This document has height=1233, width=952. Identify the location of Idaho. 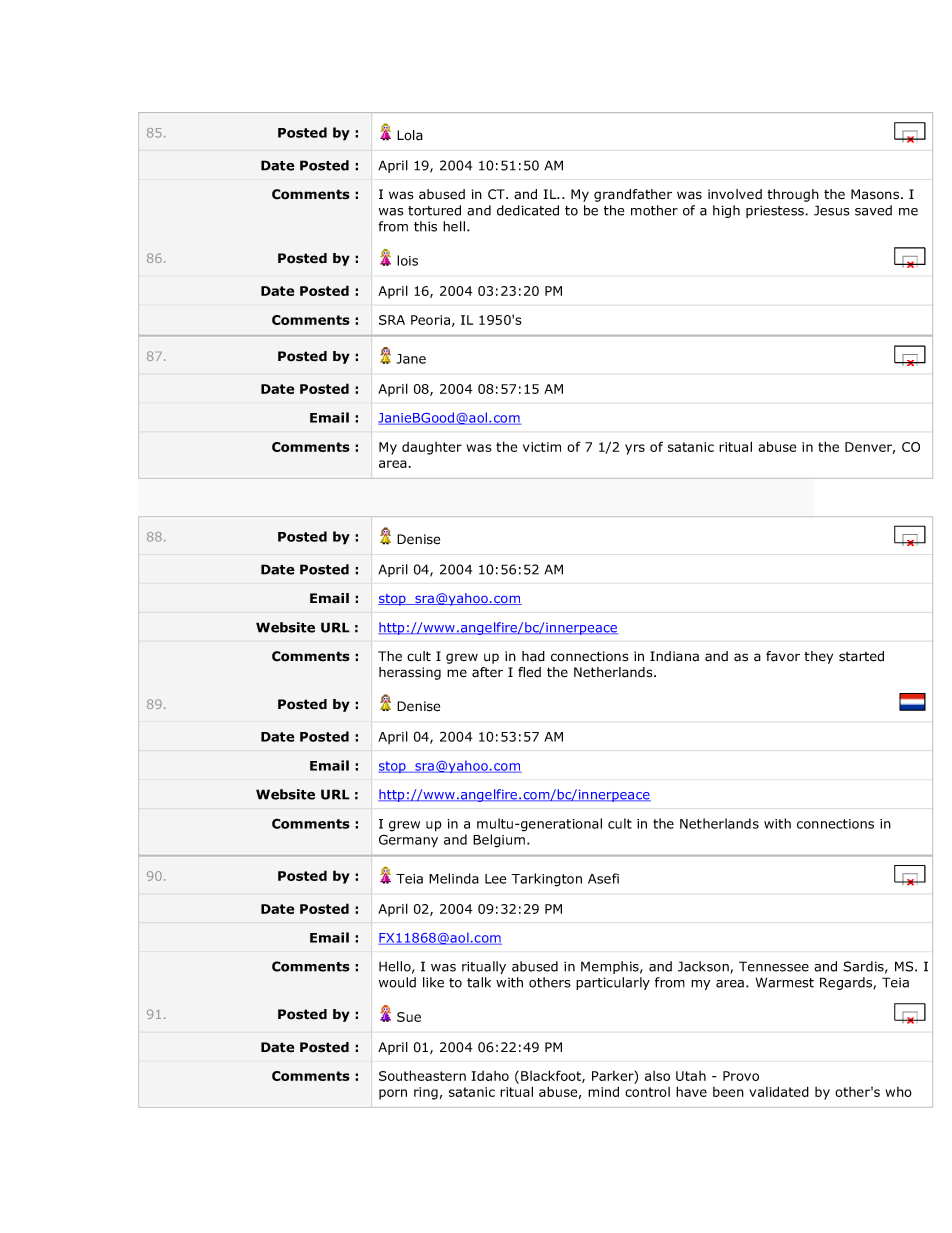
(490, 1076).
